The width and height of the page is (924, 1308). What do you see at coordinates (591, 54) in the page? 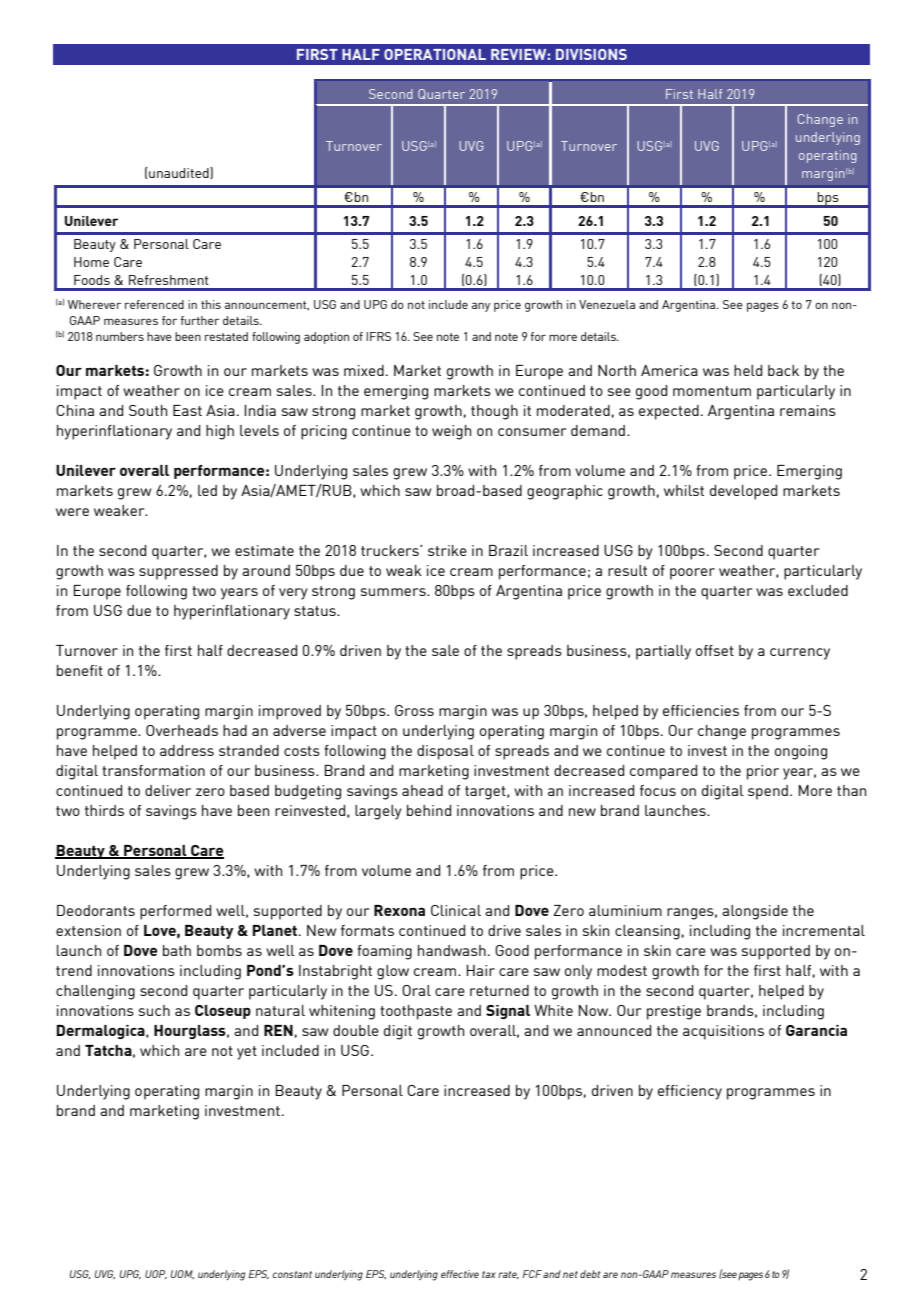
I see `DIVISIONS` at bounding box center [591, 54].
